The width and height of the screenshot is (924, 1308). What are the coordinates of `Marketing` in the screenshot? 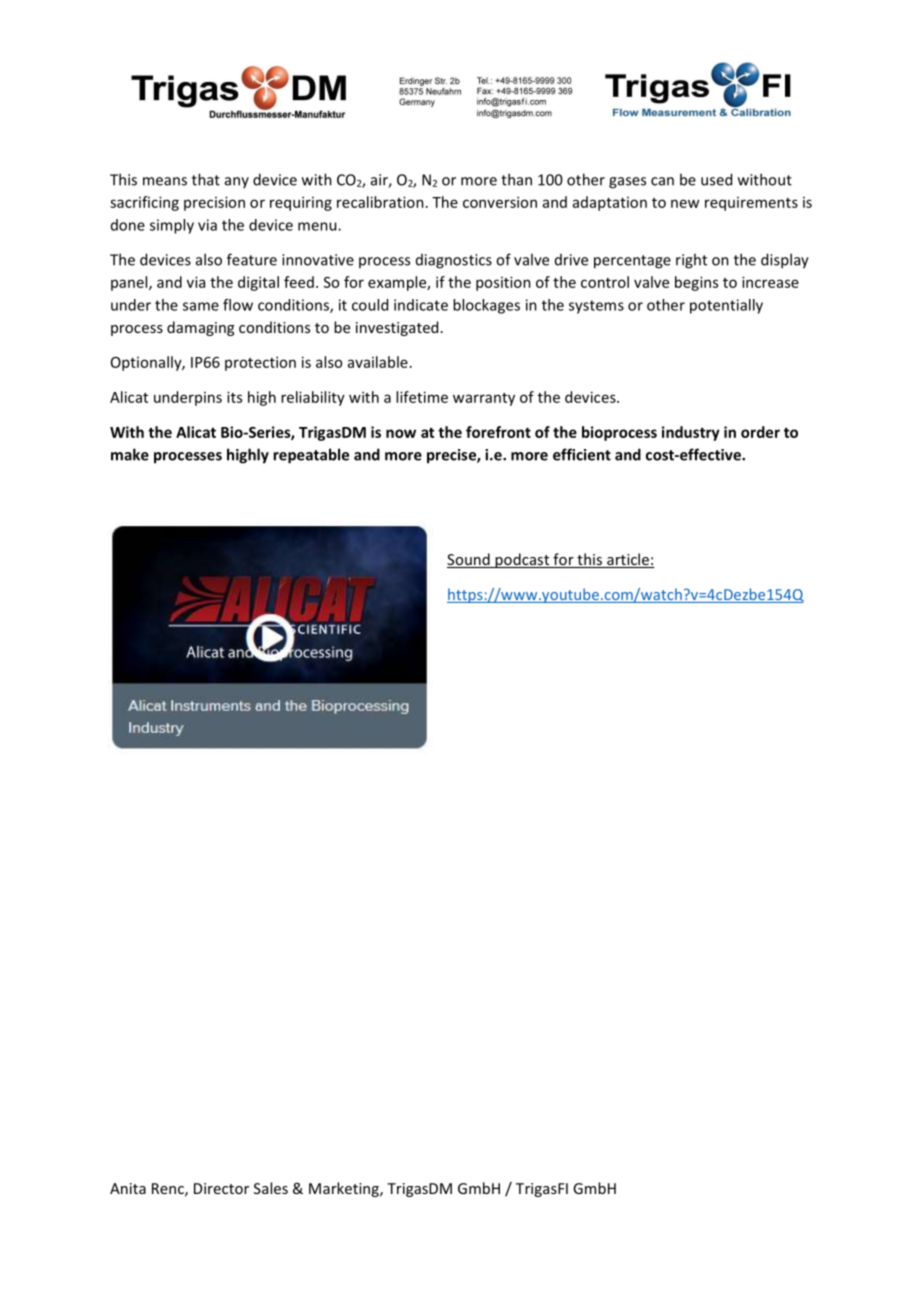 It's located at (345, 1189).
